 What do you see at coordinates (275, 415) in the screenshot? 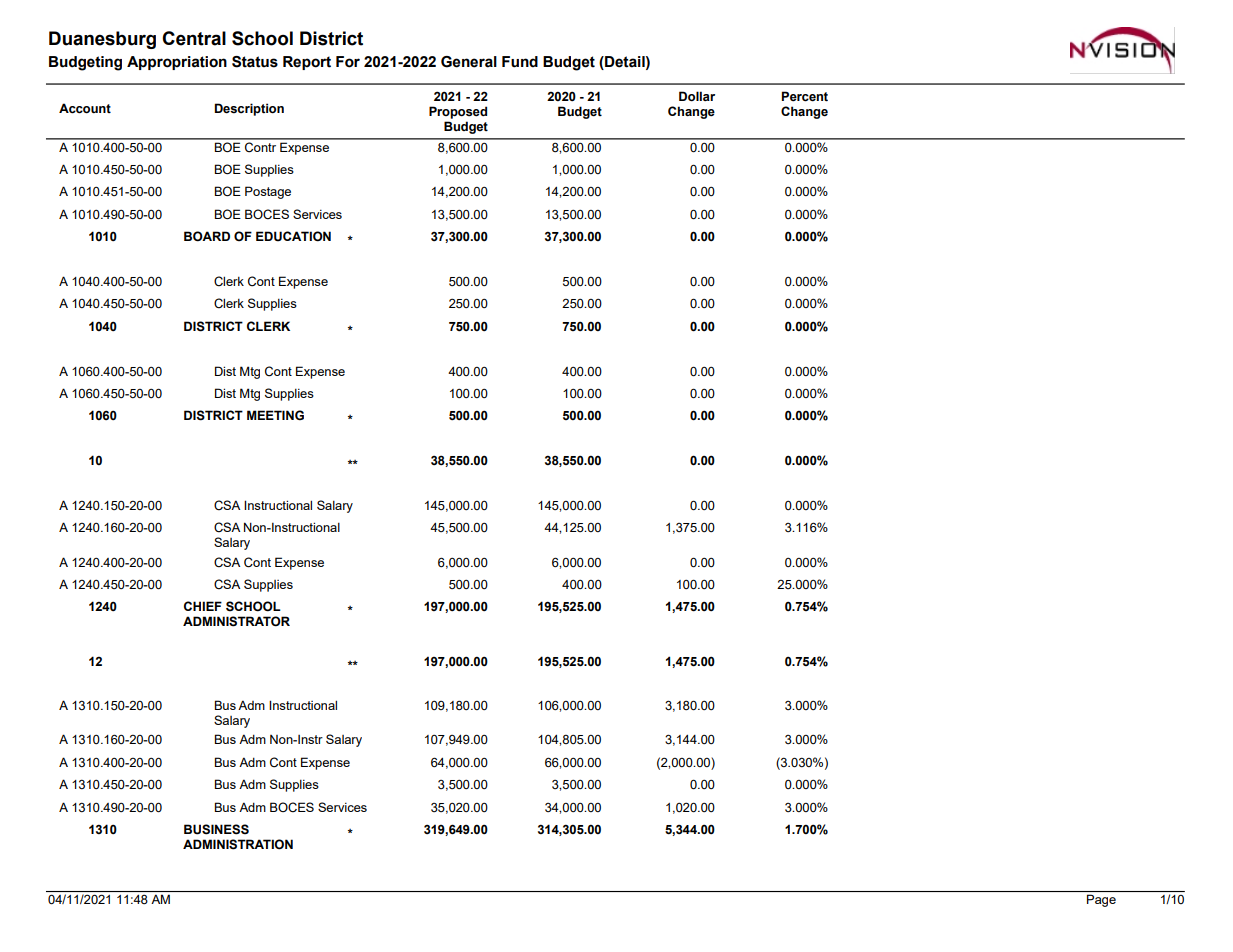
I see `MEETING` at bounding box center [275, 415].
